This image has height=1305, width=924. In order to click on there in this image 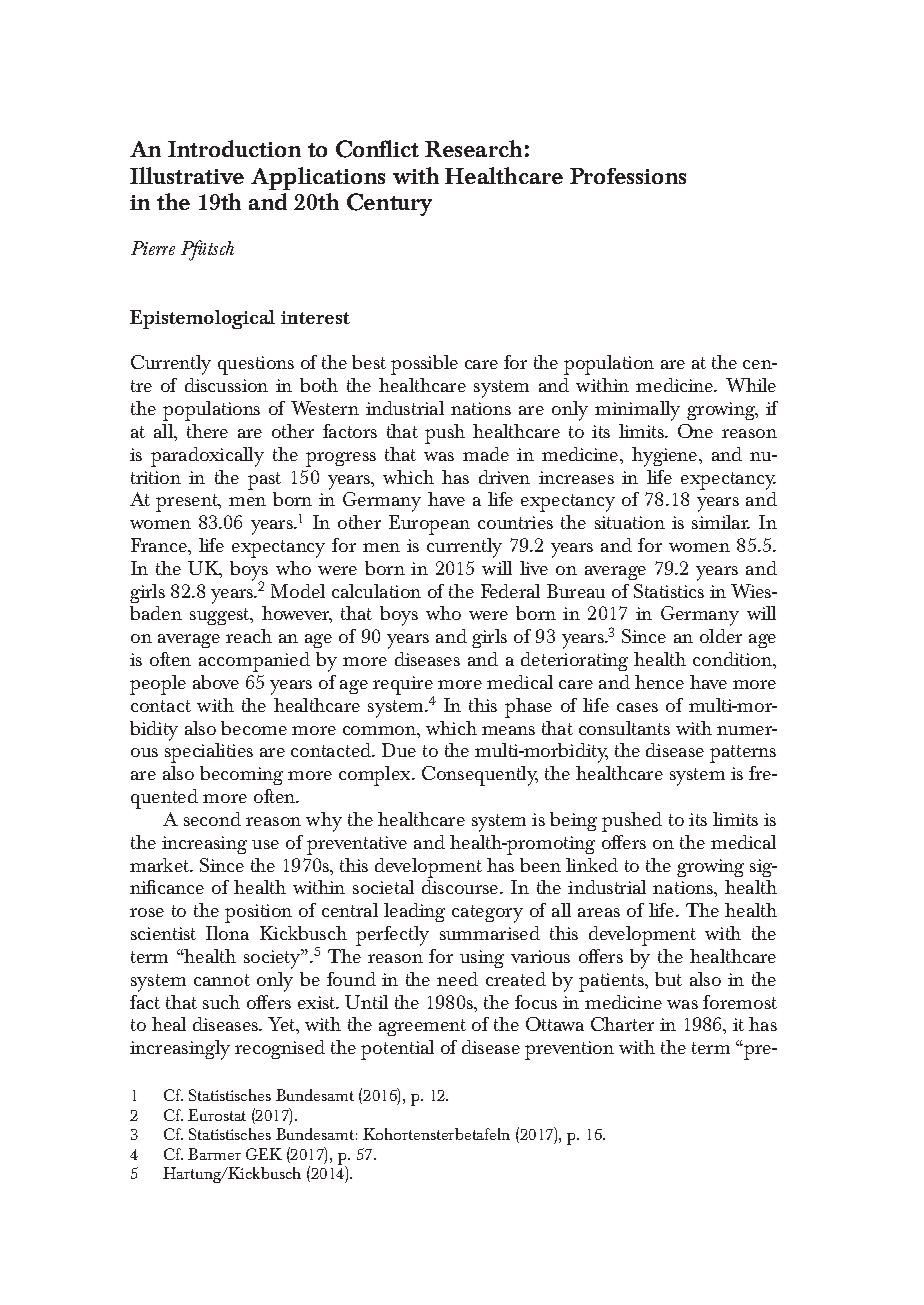, I will do `click(207, 431)`.
